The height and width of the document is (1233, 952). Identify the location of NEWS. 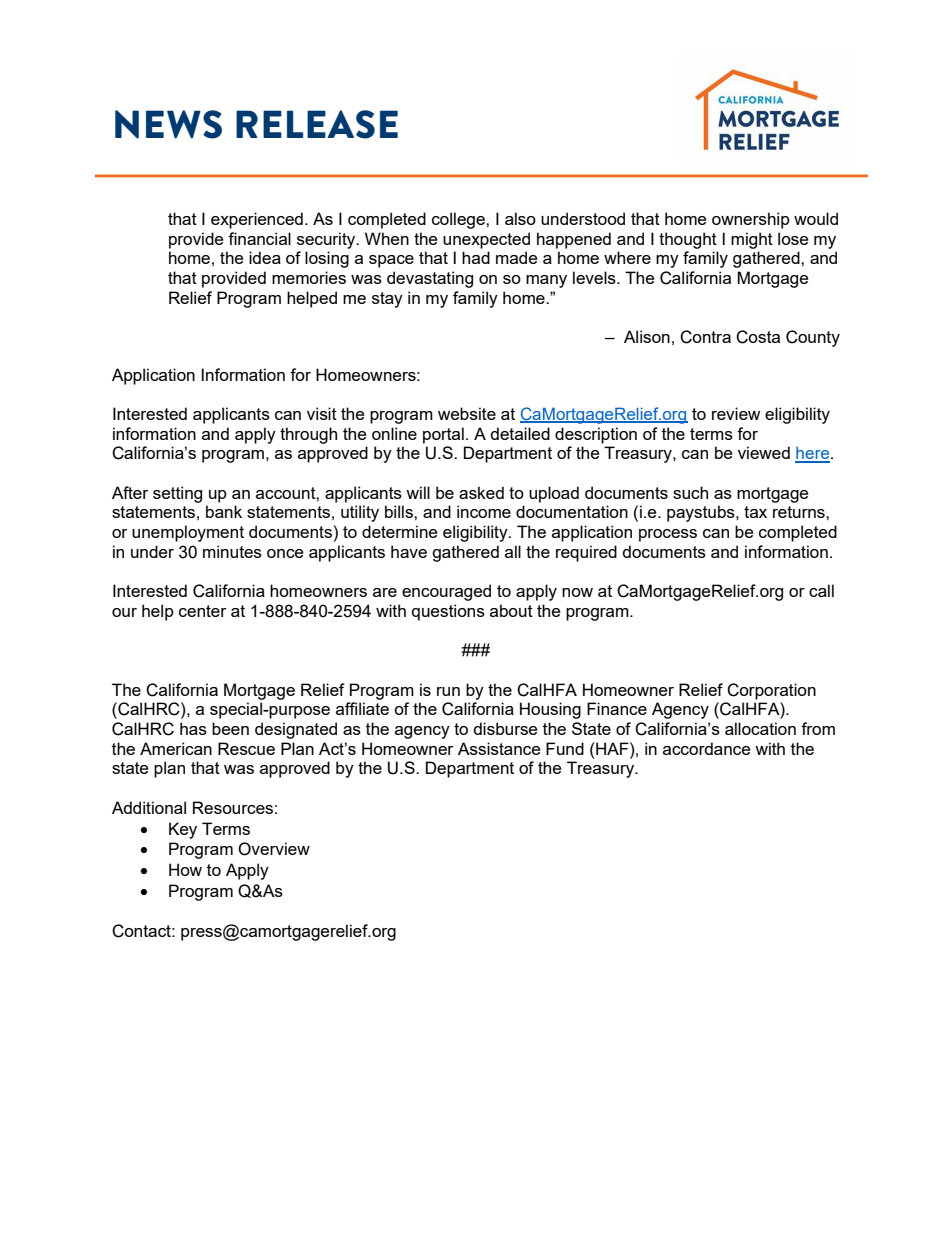
(168, 124).
